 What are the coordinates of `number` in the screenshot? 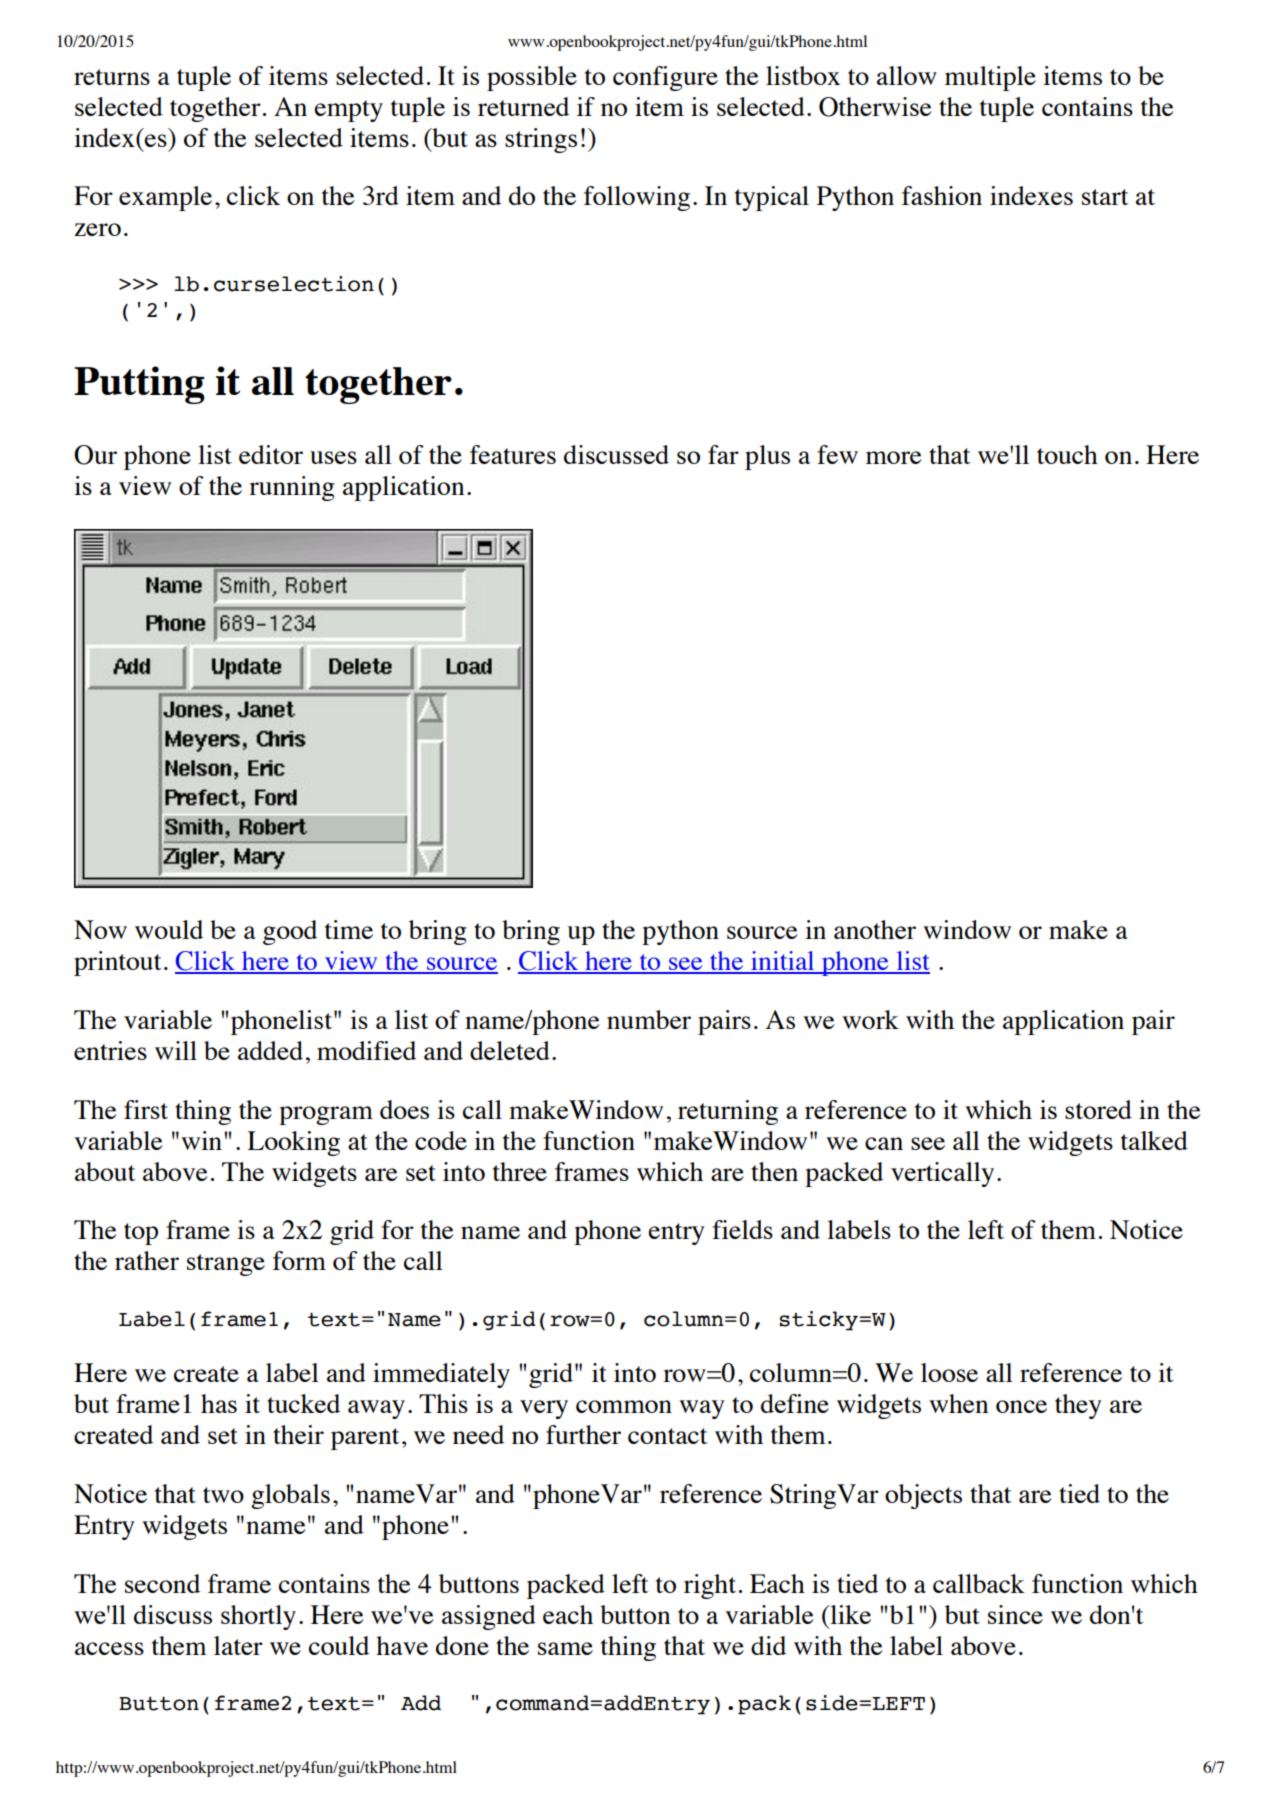 It's located at (649, 1019).
